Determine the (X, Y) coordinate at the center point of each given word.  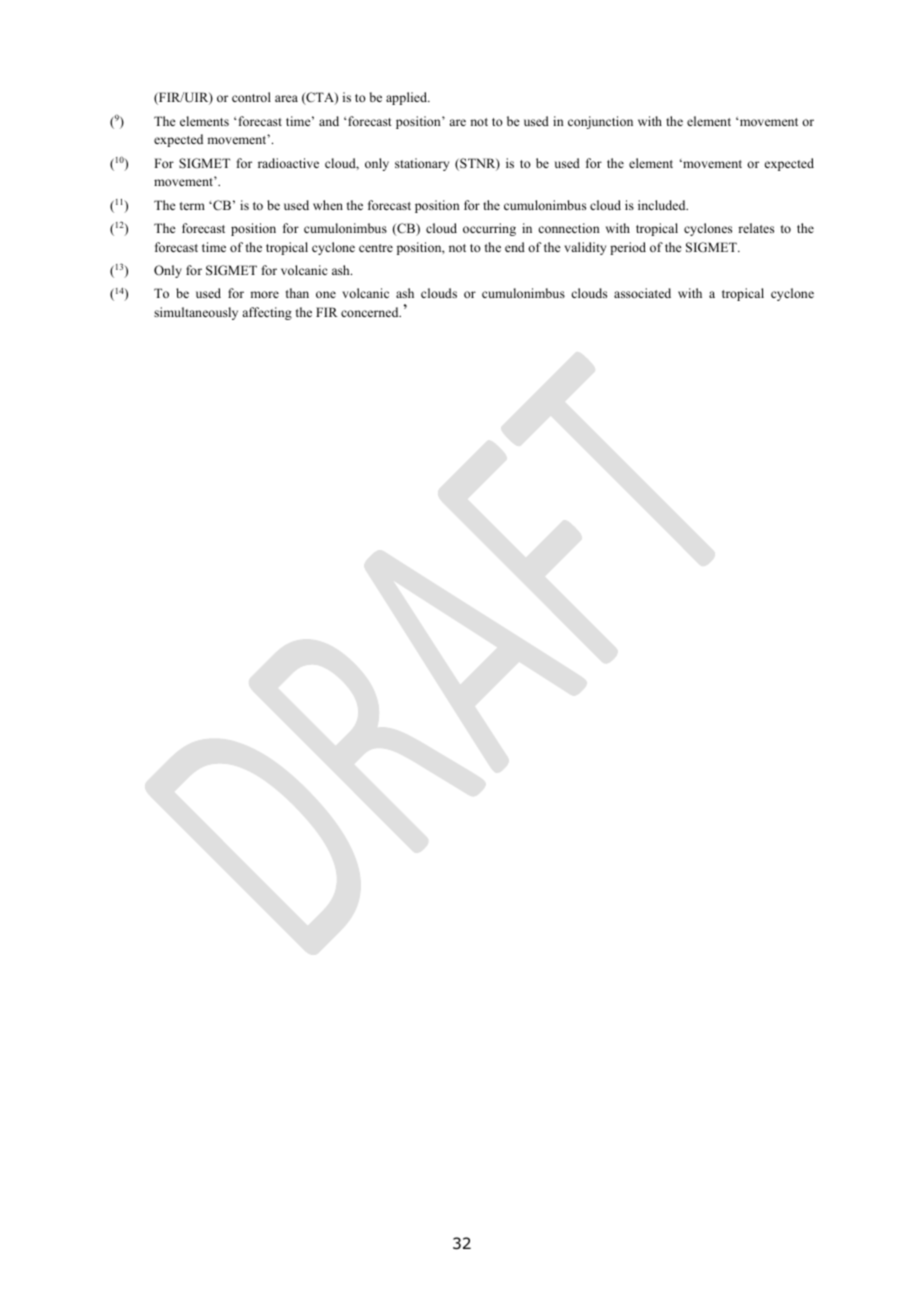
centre (376, 248)
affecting (267, 313)
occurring (489, 229)
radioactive (288, 163)
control (251, 97)
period (628, 248)
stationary (422, 164)
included (663, 205)
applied (408, 98)
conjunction (600, 122)
